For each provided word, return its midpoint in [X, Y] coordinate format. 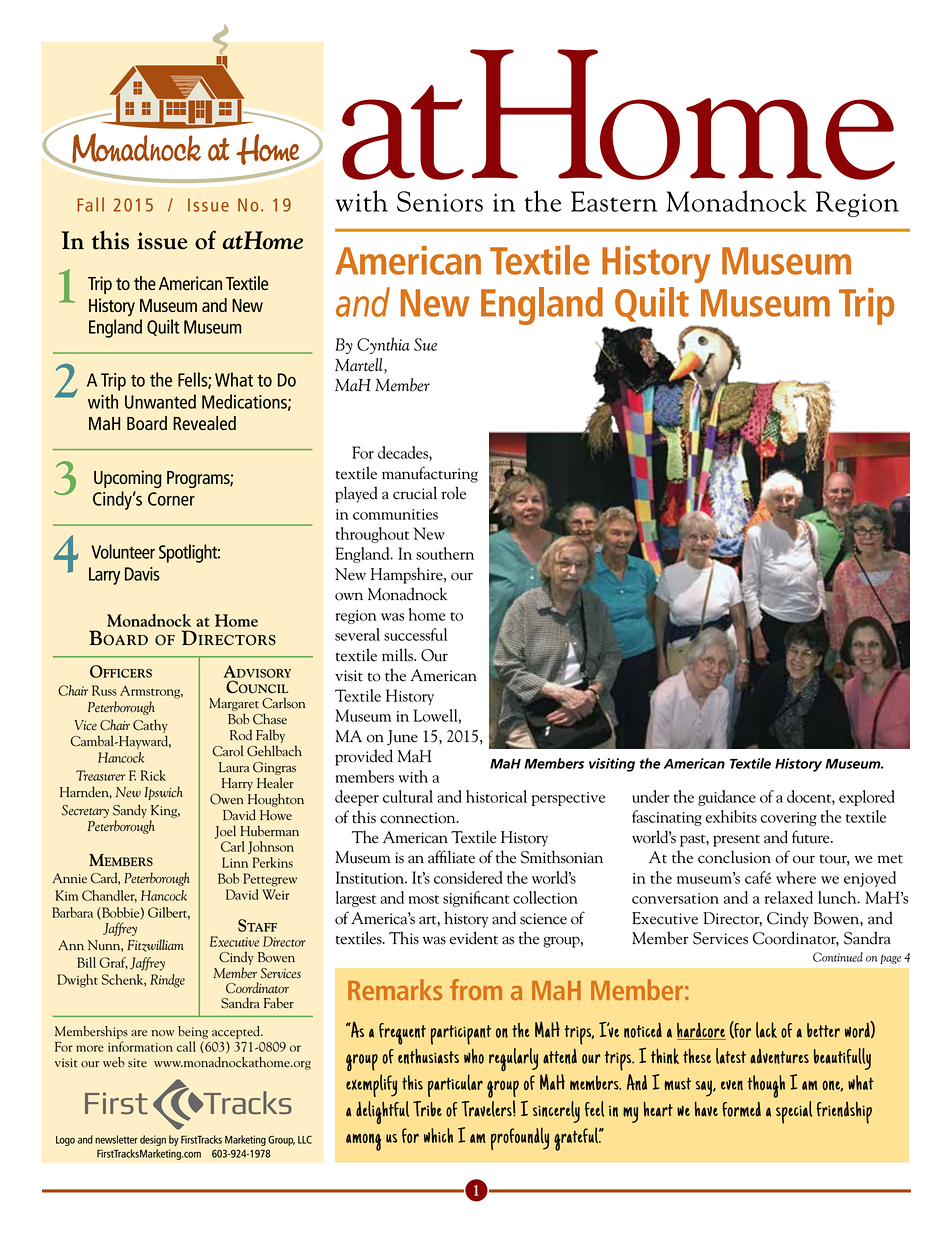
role [454, 493]
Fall [90, 204]
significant [476, 899]
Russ [104, 690]
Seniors [440, 201]
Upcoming [128, 479]
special [794, 1112]
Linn [235, 862]
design [153, 1140]
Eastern [614, 201]
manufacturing [430, 474]
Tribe [427, 1109]
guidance [727, 798]
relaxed [789, 897]
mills [398, 655]
